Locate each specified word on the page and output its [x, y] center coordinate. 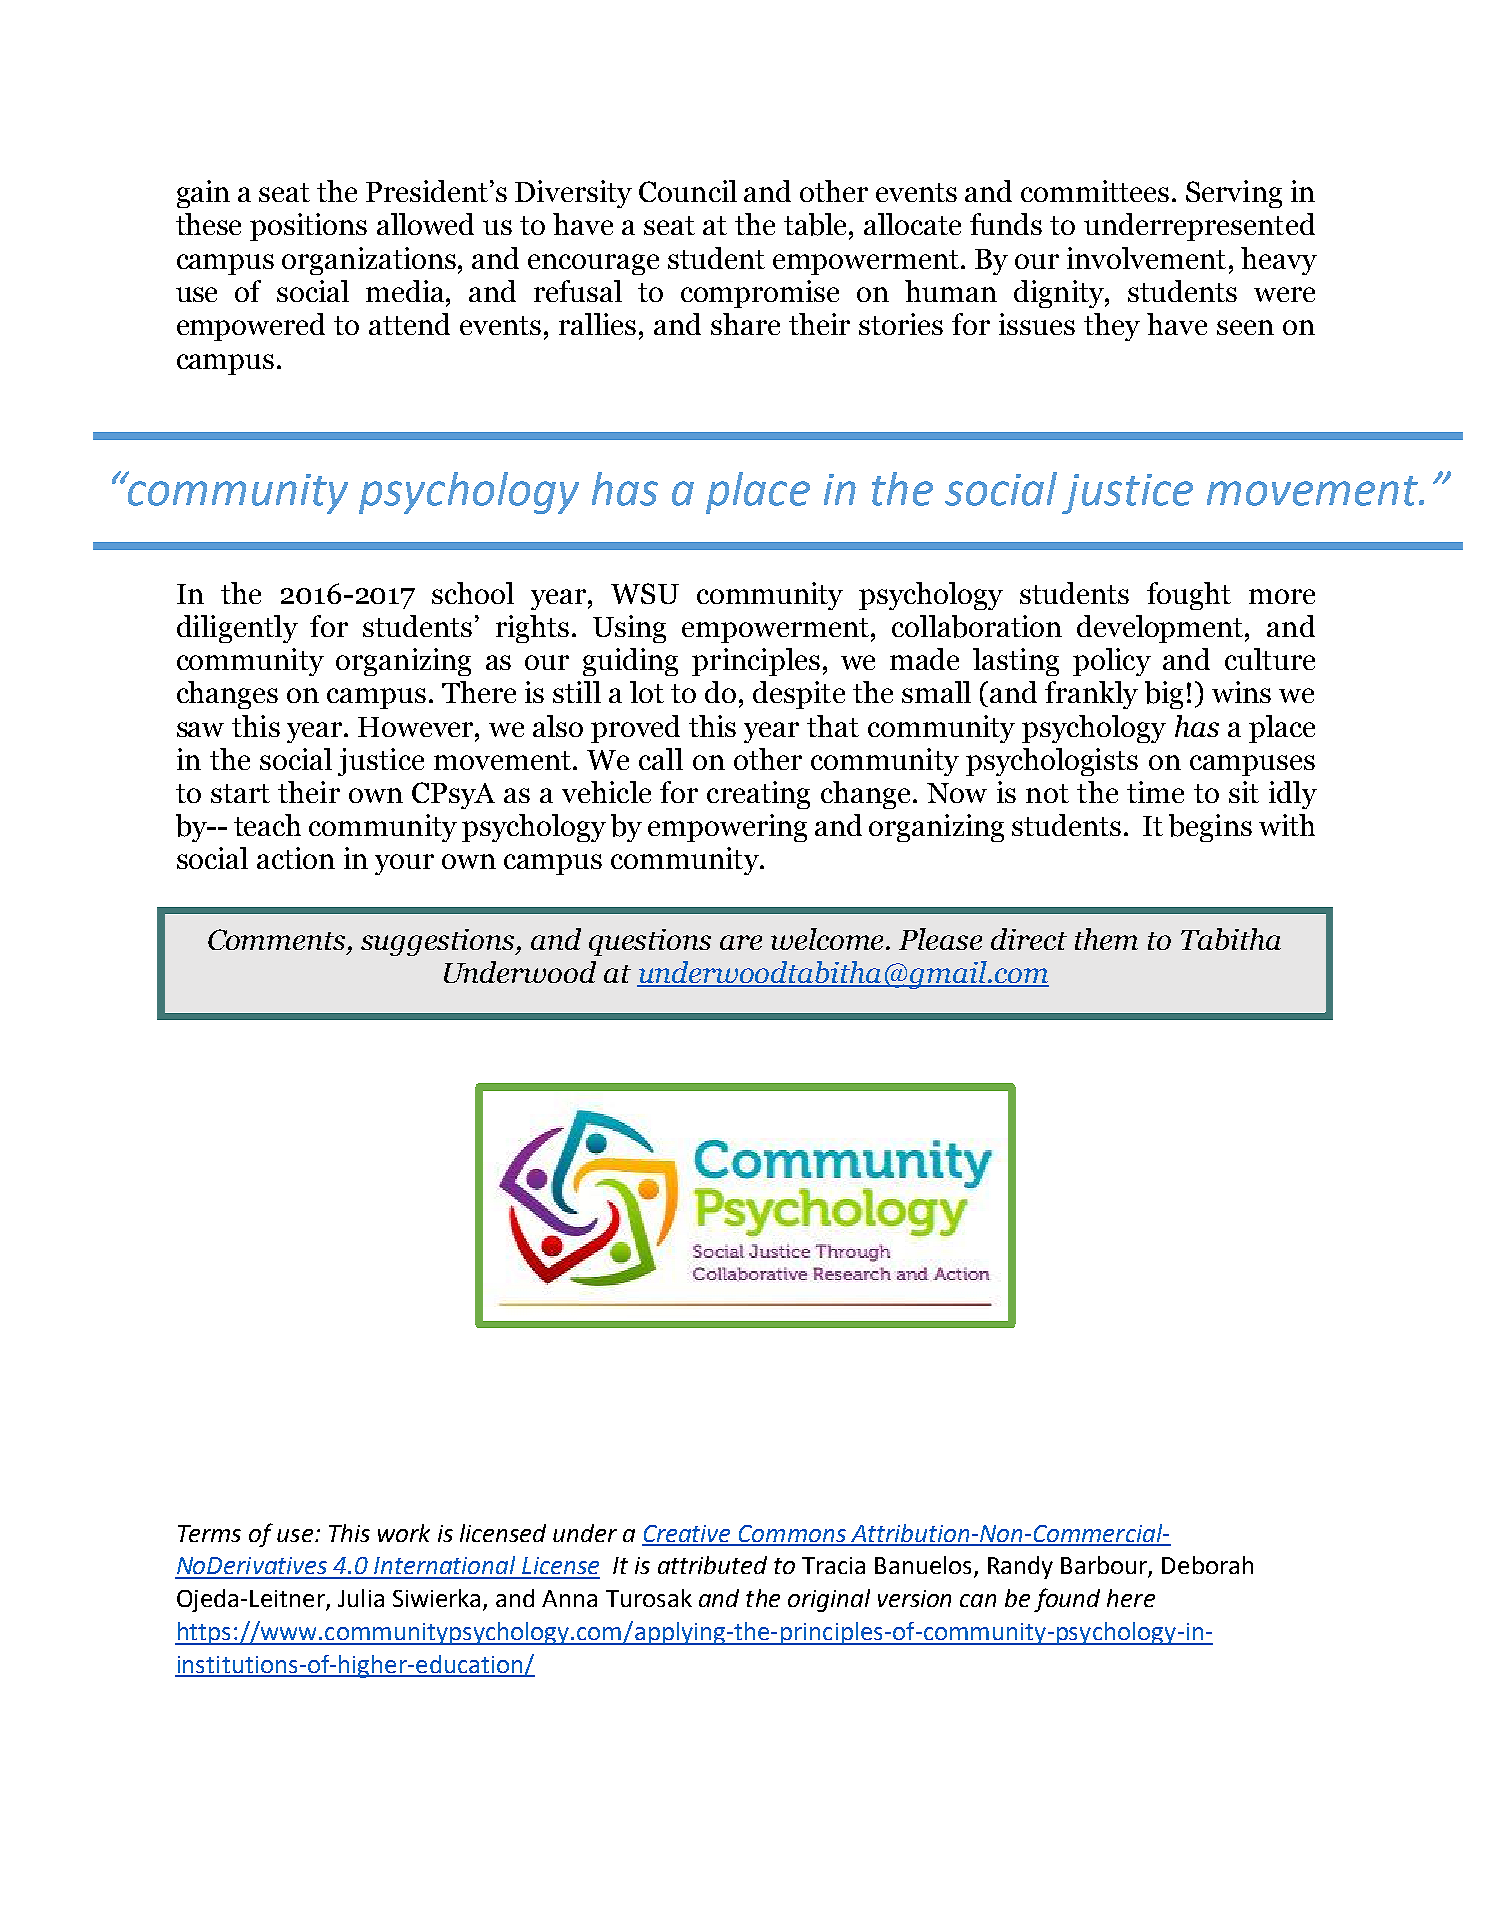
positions [308, 227]
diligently [237, 629]
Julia [361, 1598]
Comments [278, 941]
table [817, 226]
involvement [1146, 258]
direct [1029, 939]
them [1106, 939]
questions [650, 942]
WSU [645, 593]
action [296, 858]
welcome [829, 939]
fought [1189, 596]
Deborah [1207, 1565]
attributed [712, 1565]
